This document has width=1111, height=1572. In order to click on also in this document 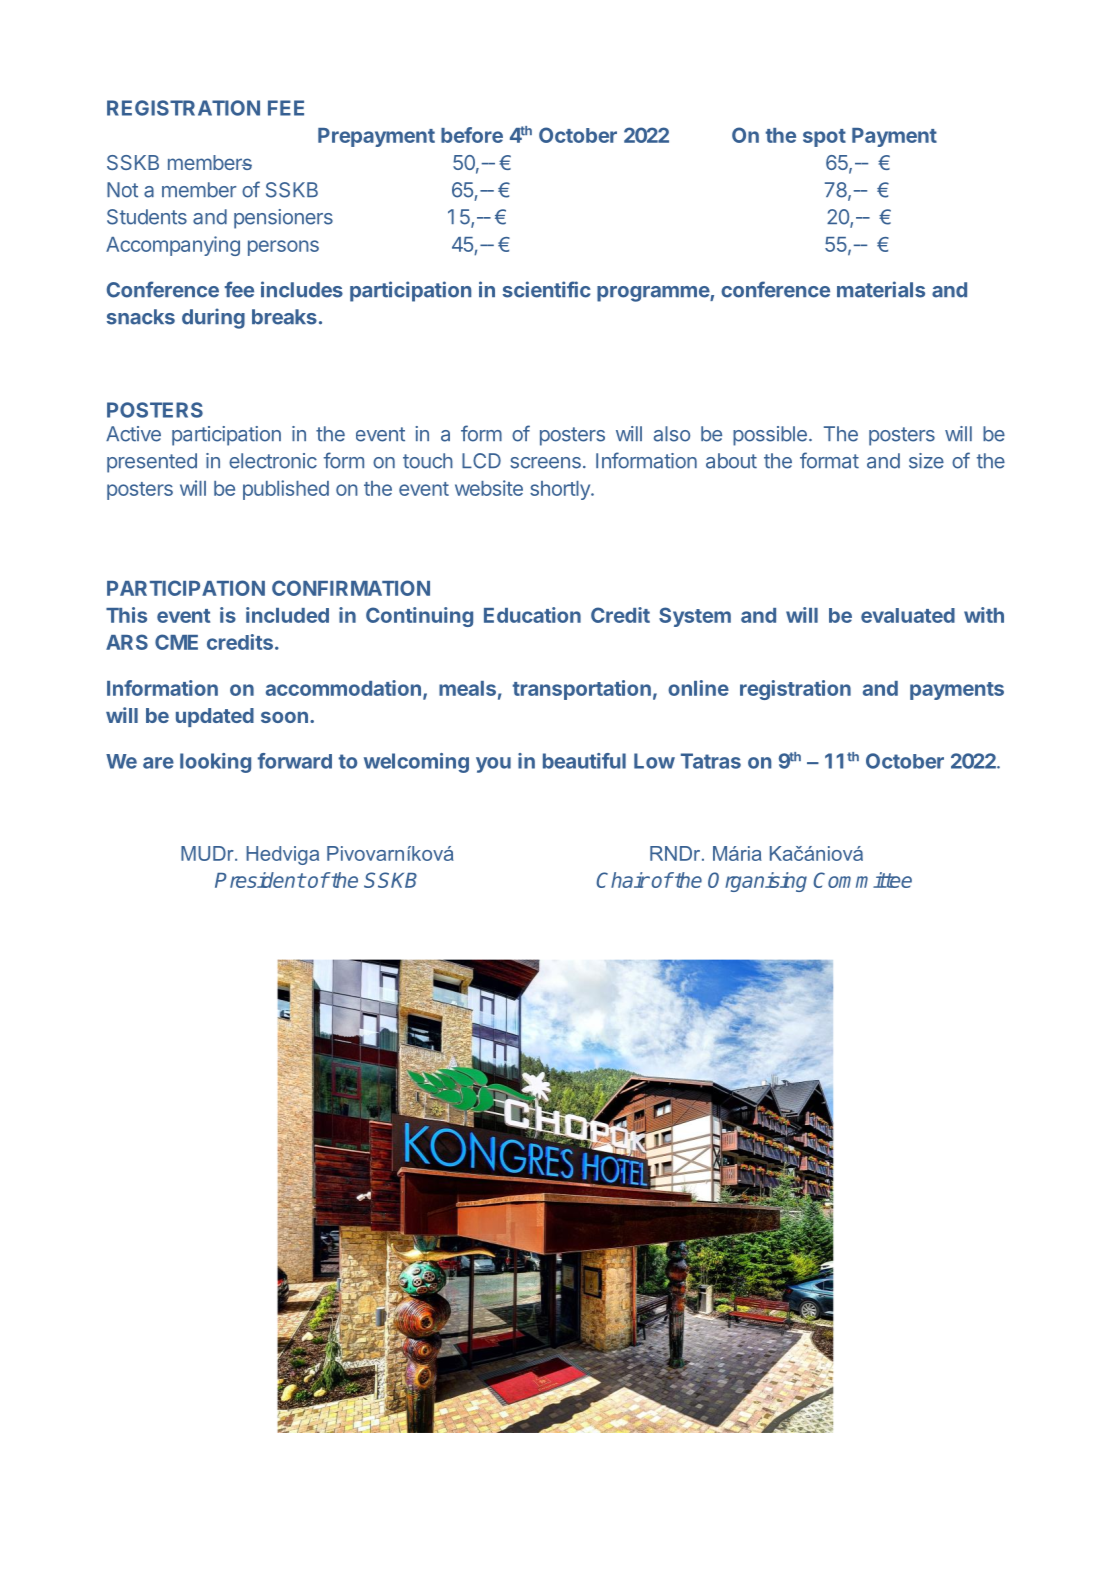, I will do `click(672, 434)`.
